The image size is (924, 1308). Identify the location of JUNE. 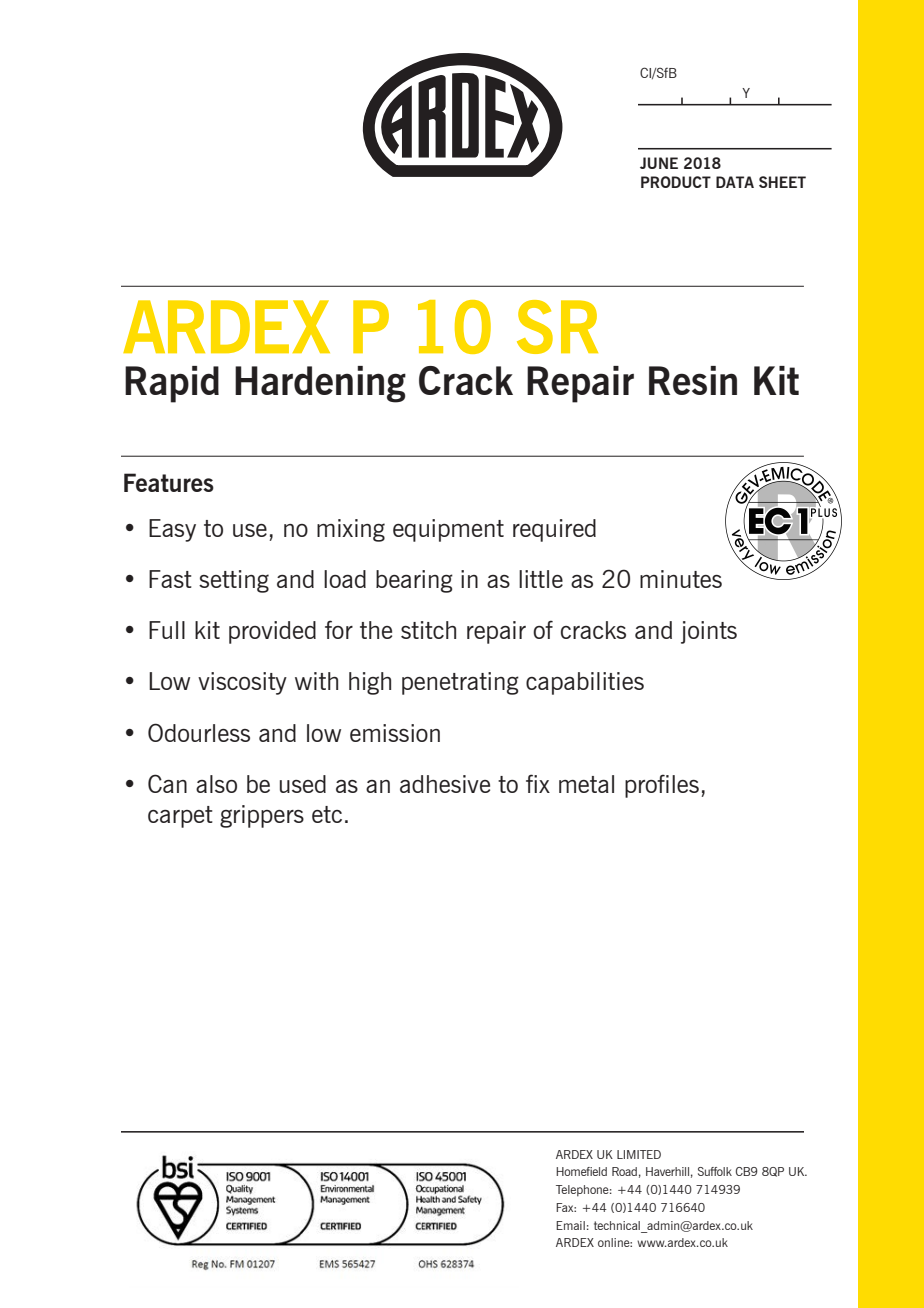
(659, 163).
